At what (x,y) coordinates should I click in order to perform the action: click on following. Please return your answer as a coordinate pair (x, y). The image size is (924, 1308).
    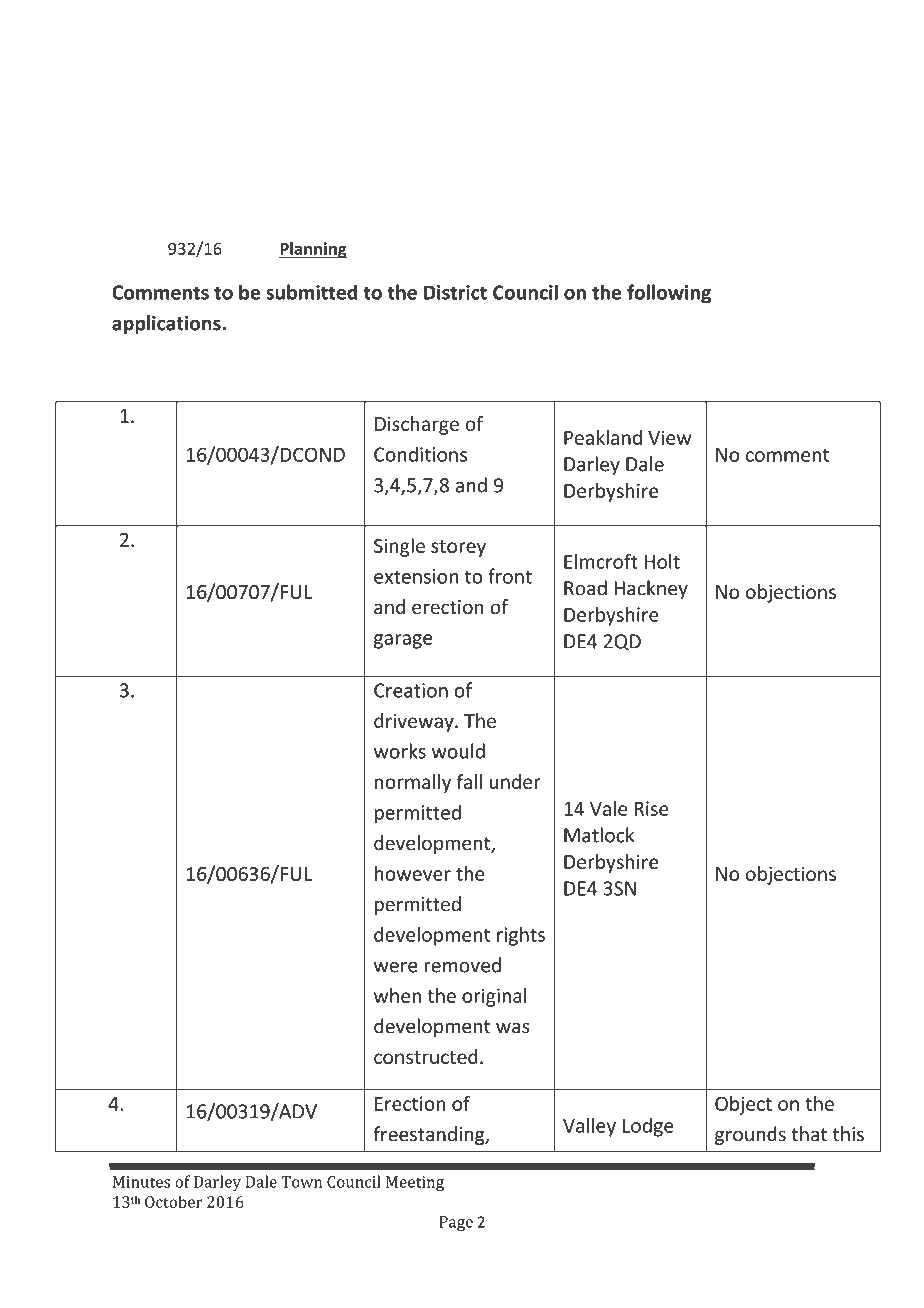
    Looking at the image, I should click on (669, 294).
